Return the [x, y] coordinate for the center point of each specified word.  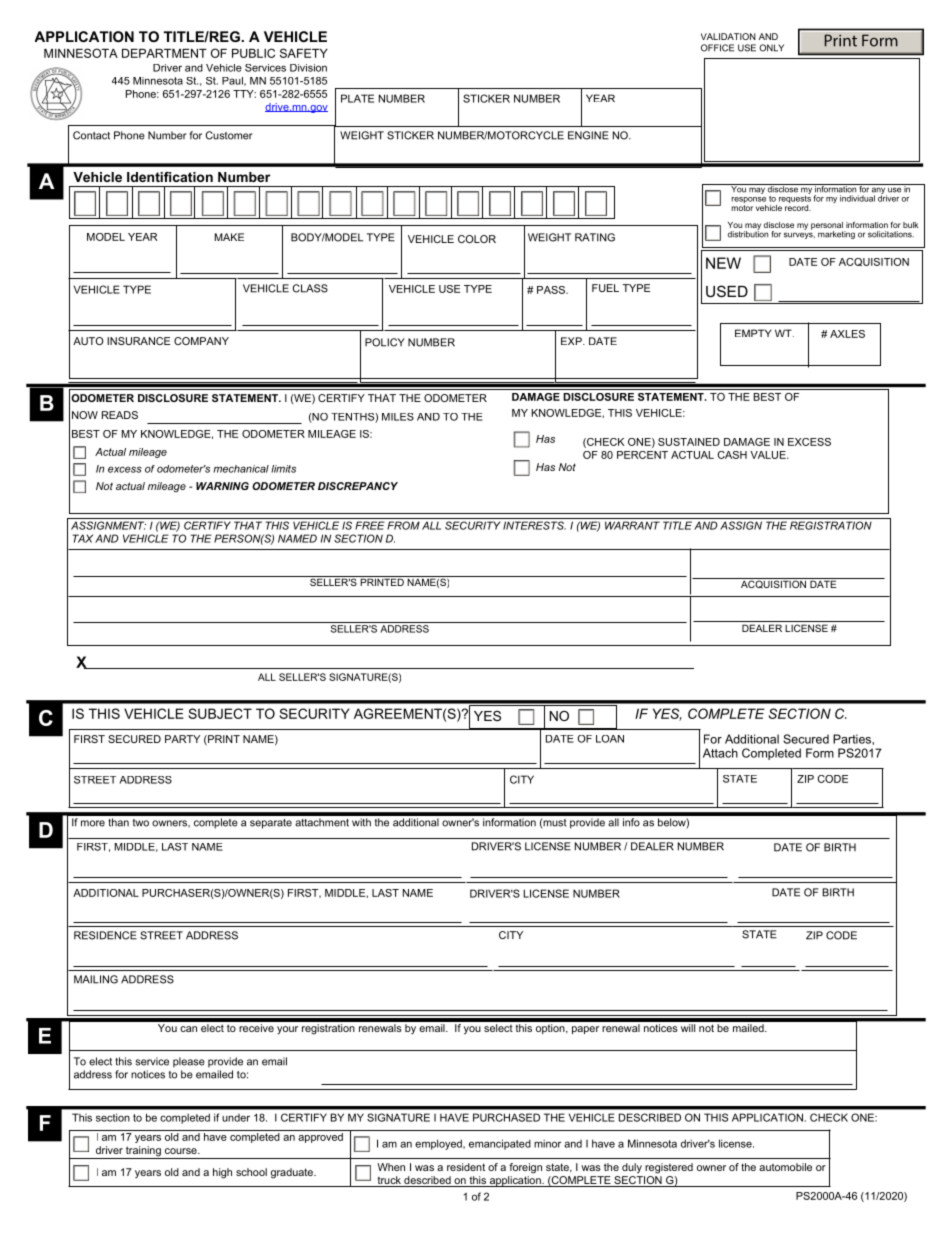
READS [120, 415]
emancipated [500, 1144]
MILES [398, 417]
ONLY [771, 48]
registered [669, 1168]
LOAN [610, 739]
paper [585, 1030]
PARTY [182, 739]
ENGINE [588, 135]
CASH [732, 455]
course [182, 1151]
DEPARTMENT [164, 53]
